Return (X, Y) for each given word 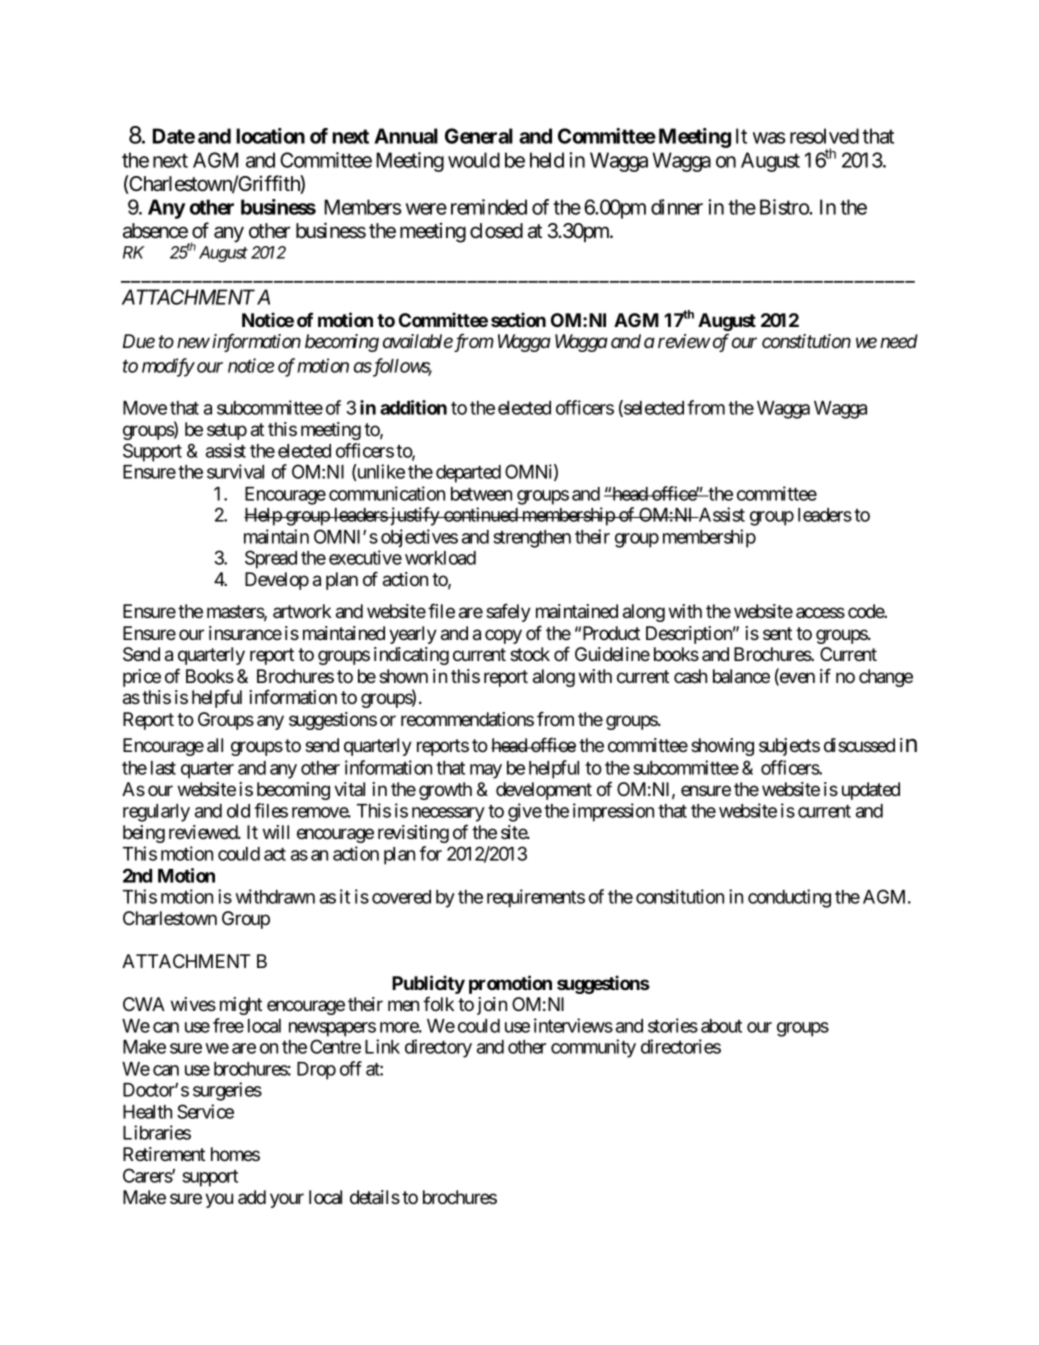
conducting (789, 898)
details (375, 1197)
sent (777, 633)
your (287, 1200)
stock (530, 654)
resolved (824, 136)
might (241, 1006)
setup (227, 431)
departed (468, 474)
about (721, 1026)
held (547, 160)
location (270, 136)
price (142, 678)
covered (401, 897)
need (899, 341)
